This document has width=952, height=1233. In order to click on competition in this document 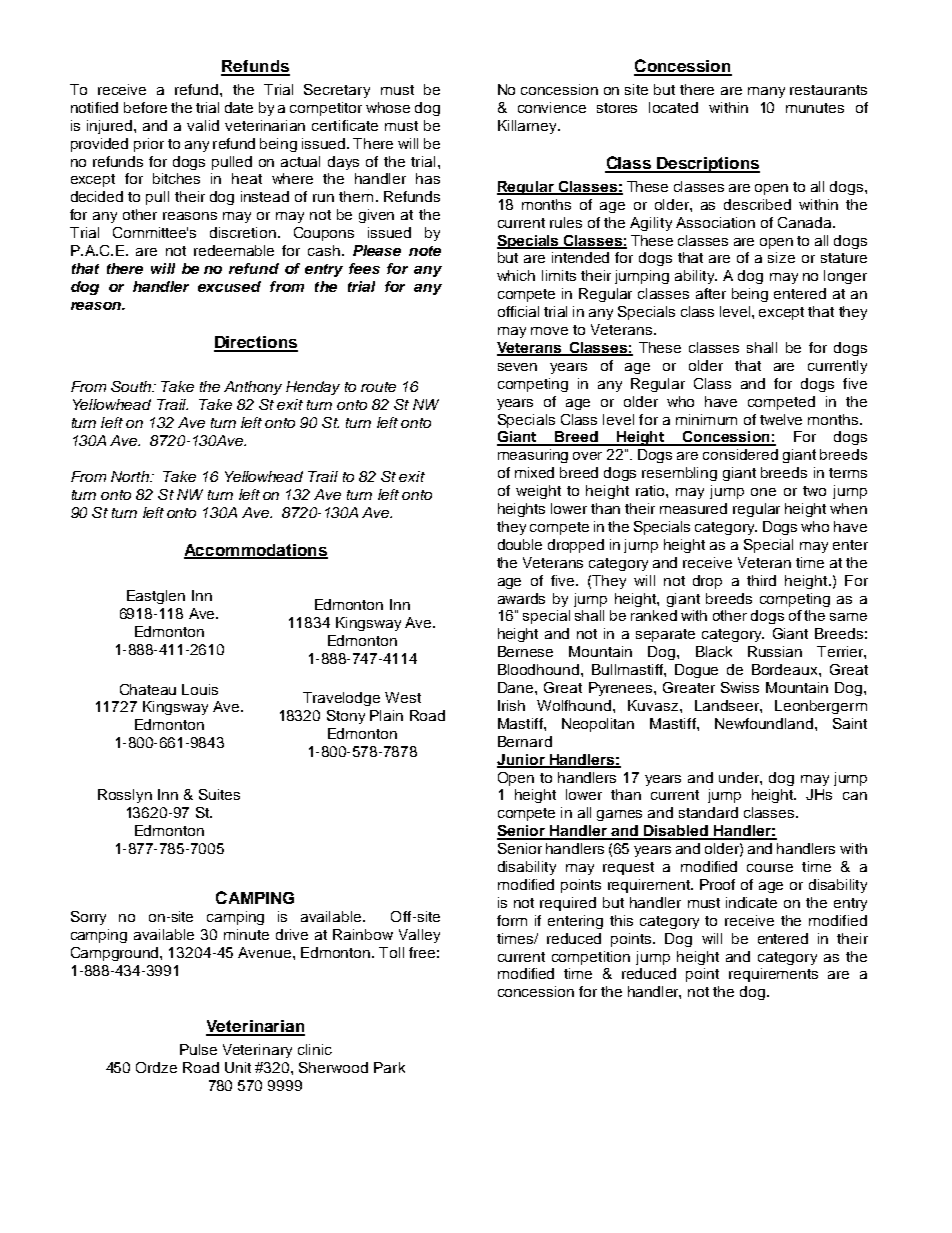, I will do `click(591, 958)`.
